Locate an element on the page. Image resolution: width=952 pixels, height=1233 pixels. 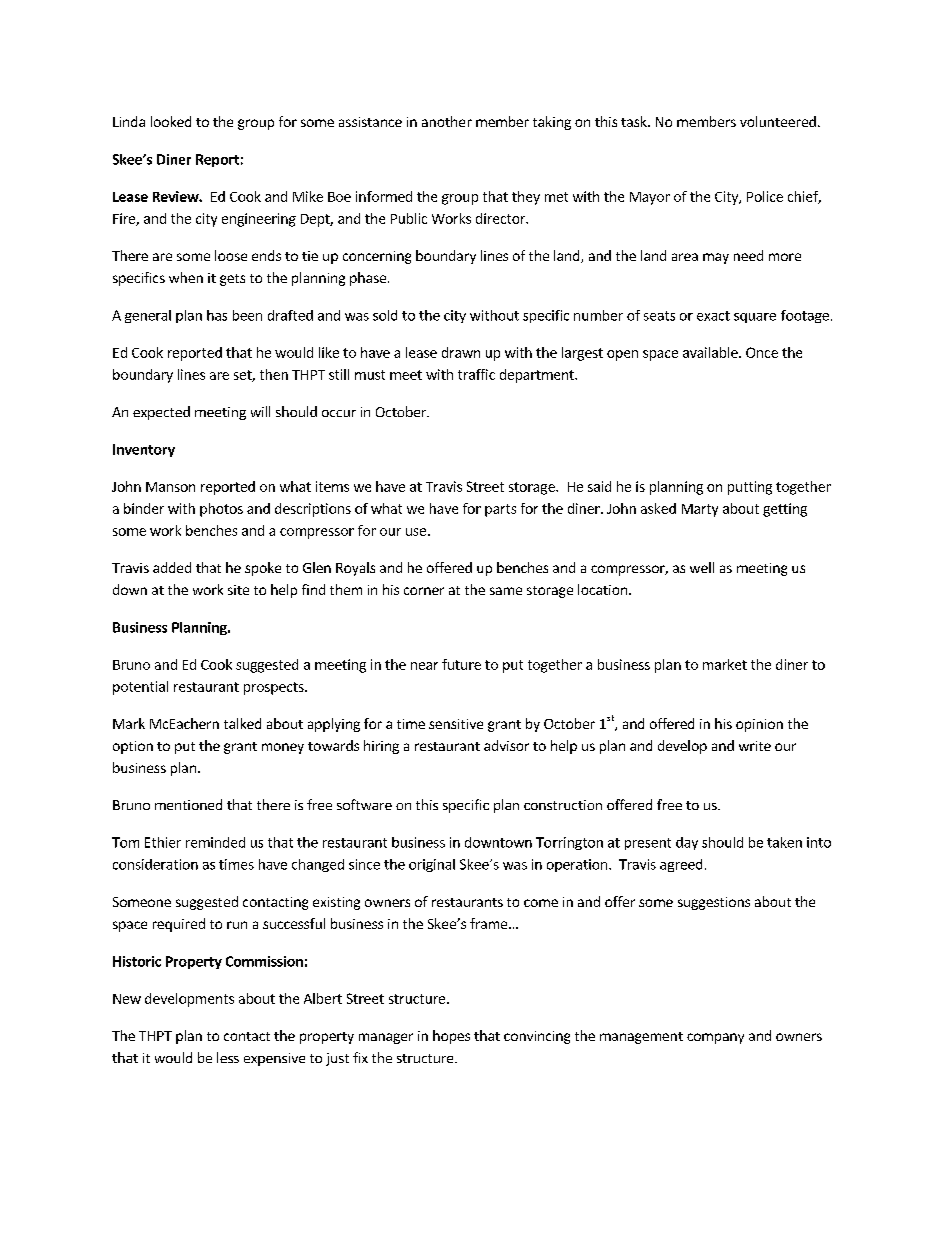
hopes is located at coordinates (451, 1037).
